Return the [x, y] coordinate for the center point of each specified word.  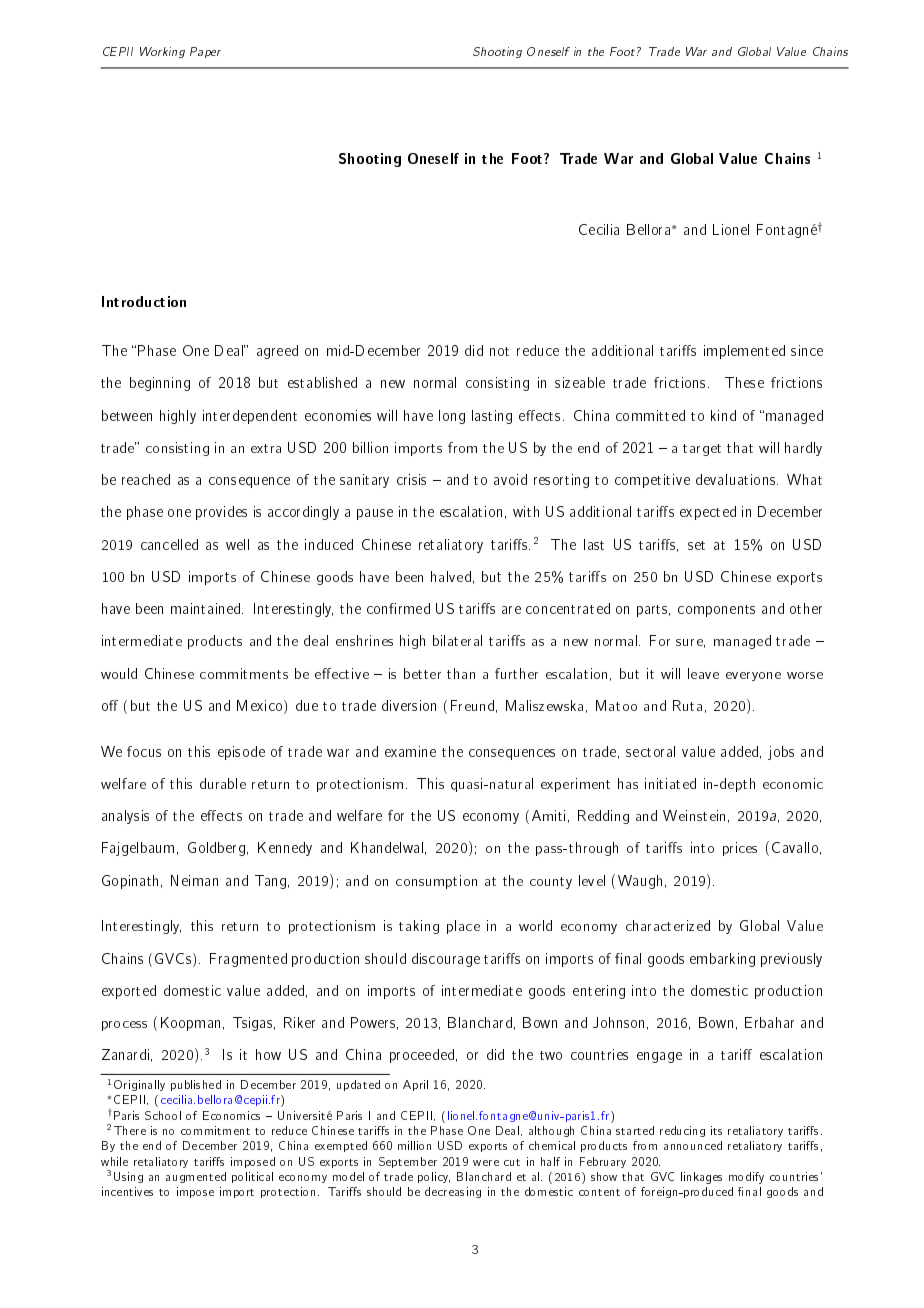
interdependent [250, 417]
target [702, 450]
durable [223, 783]
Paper [205, 52]
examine [410, 751]
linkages [701, 1178]
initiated [670, 783]
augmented [196, 1177]
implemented [744, 352]
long [452, 417]
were [486, 1163]
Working [162, 52]
